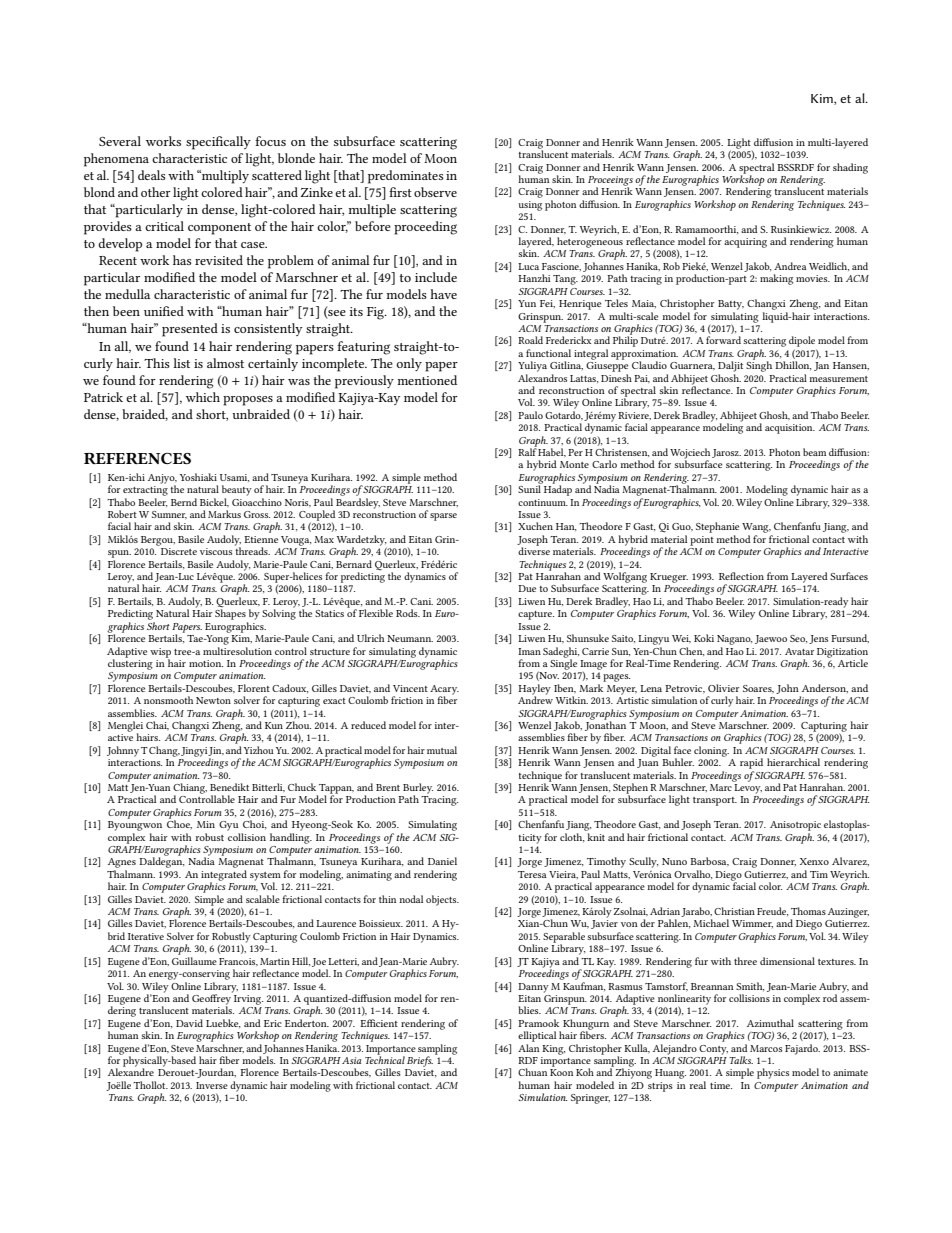 This screenshot has height=1233, width=952. Describe the element at coordinates (850, 168) in the screenshot. I see `shading` at that location.
